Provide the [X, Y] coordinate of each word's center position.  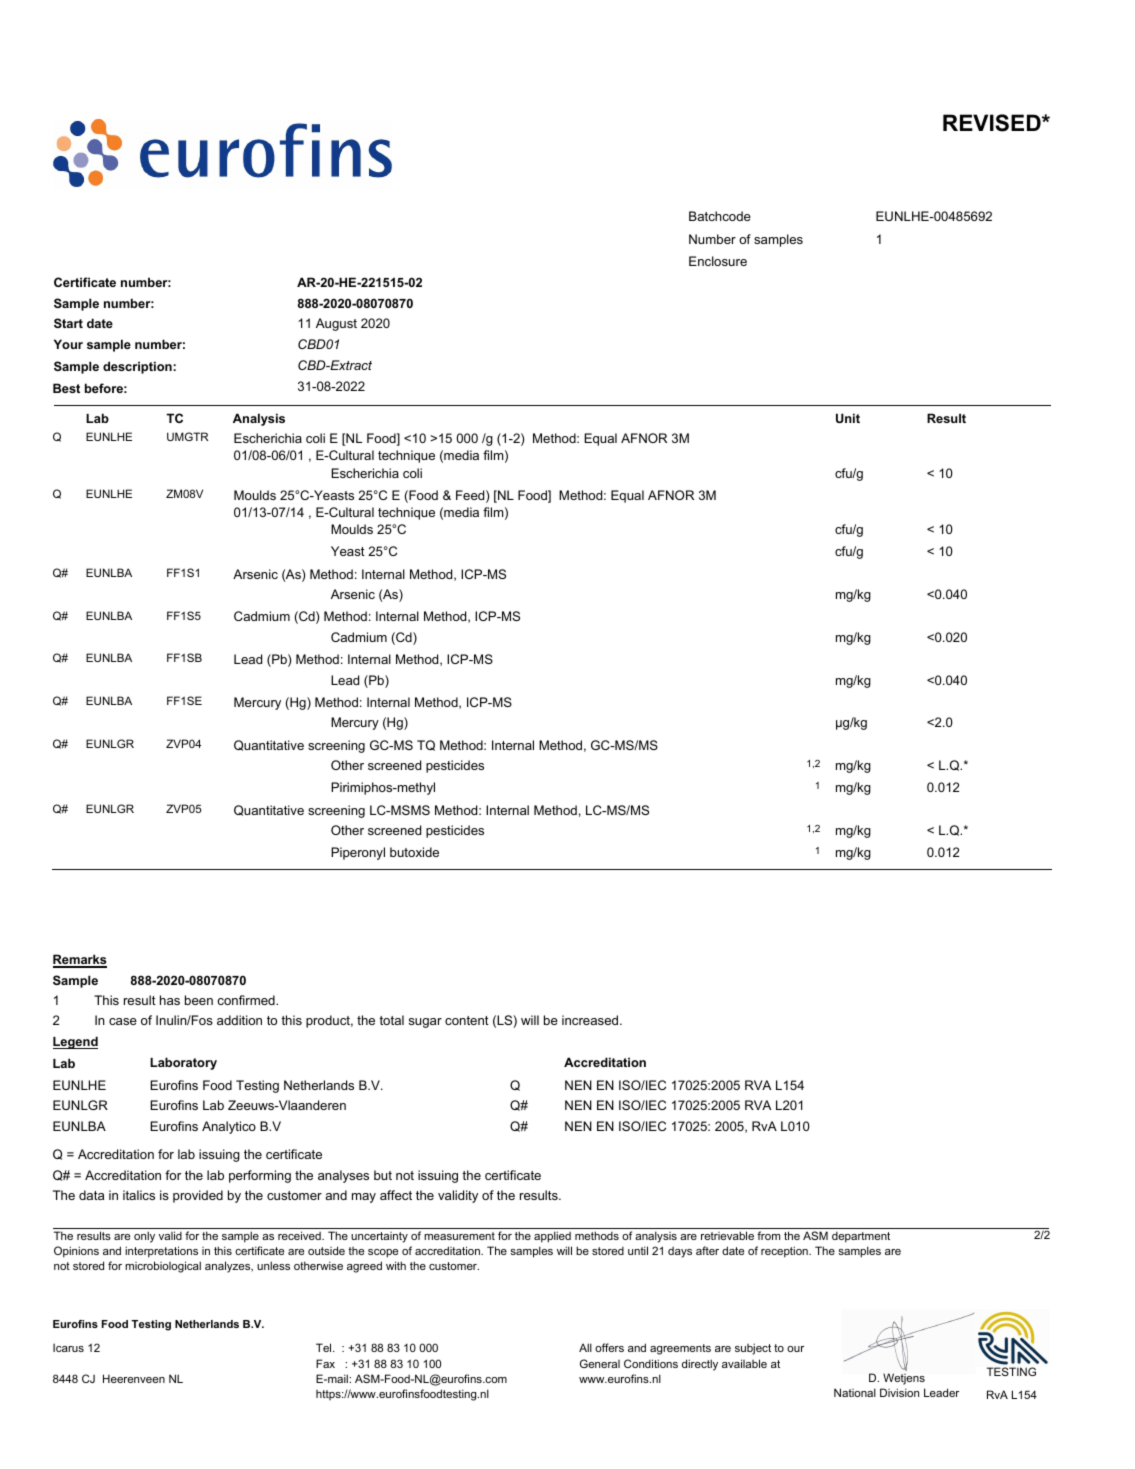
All [585, 1347]
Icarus [68, 1347]
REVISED [993, 123]
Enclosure [718, 261]
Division [899, 1392]
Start [68, 323]
